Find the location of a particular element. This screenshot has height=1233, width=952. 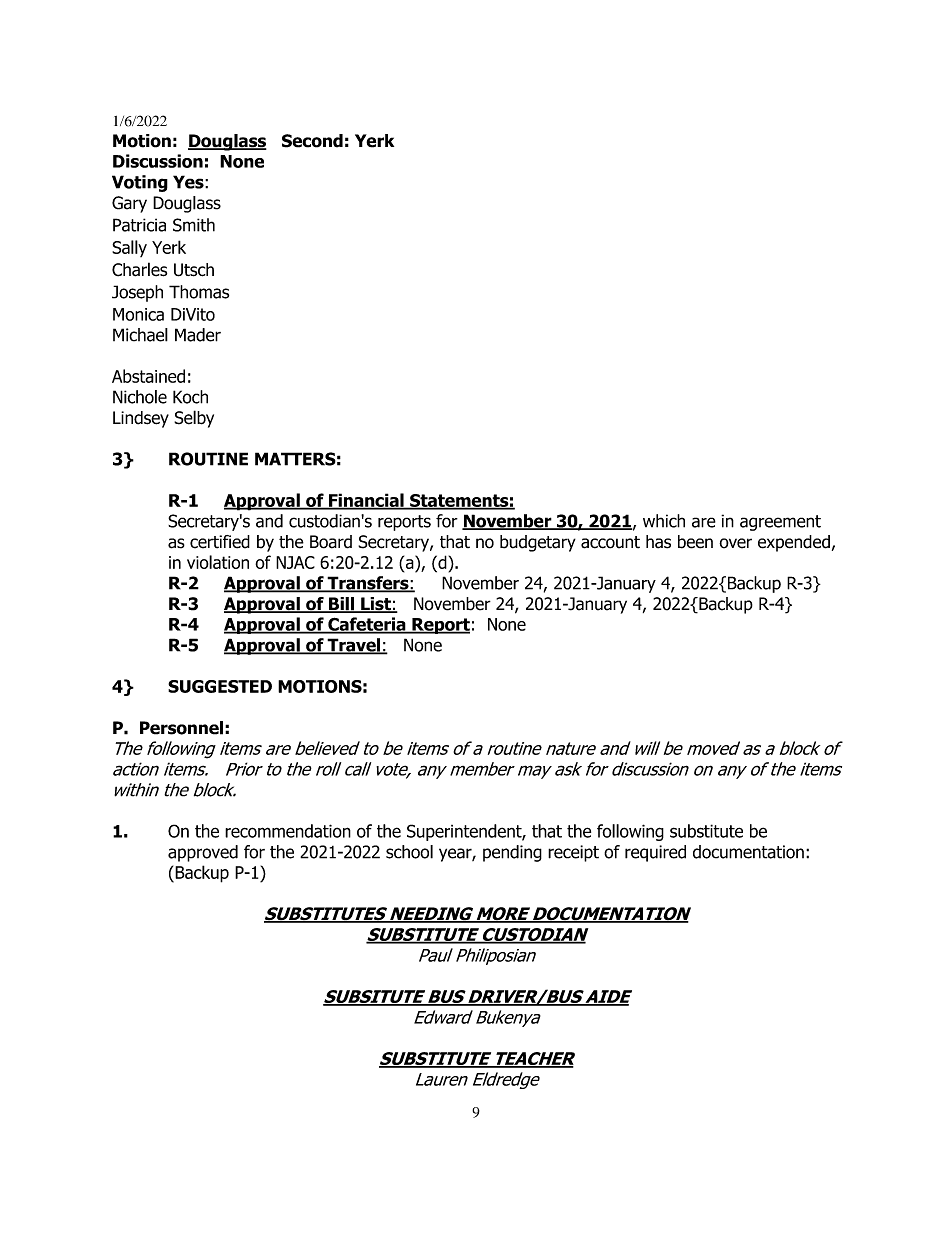

which is located at coordinates (664, 521).
